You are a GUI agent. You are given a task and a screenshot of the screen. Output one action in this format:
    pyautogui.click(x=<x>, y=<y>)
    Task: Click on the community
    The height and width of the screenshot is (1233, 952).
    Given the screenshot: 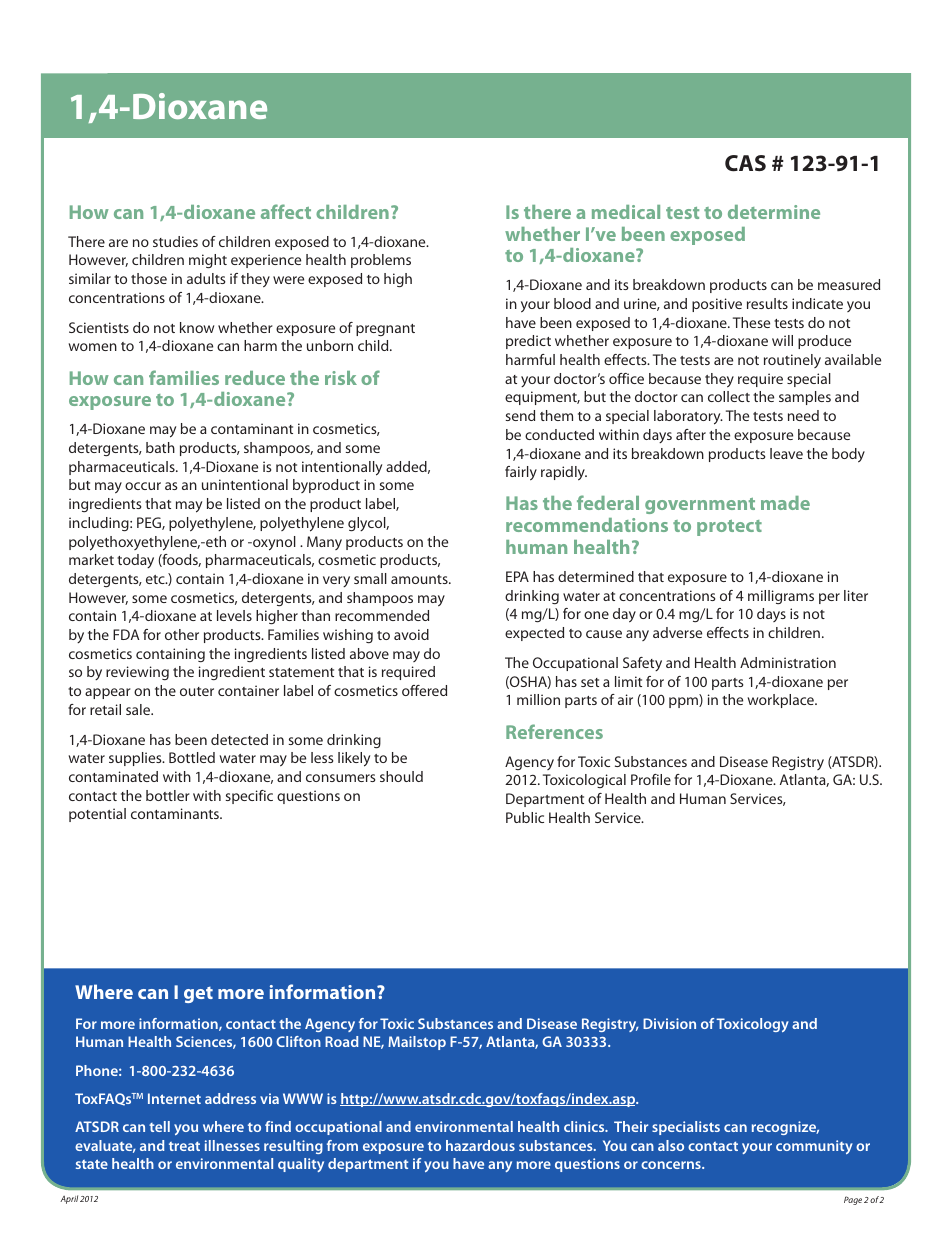 What is the action you would take?
    pyautogui.click(x=814, y=1147)
